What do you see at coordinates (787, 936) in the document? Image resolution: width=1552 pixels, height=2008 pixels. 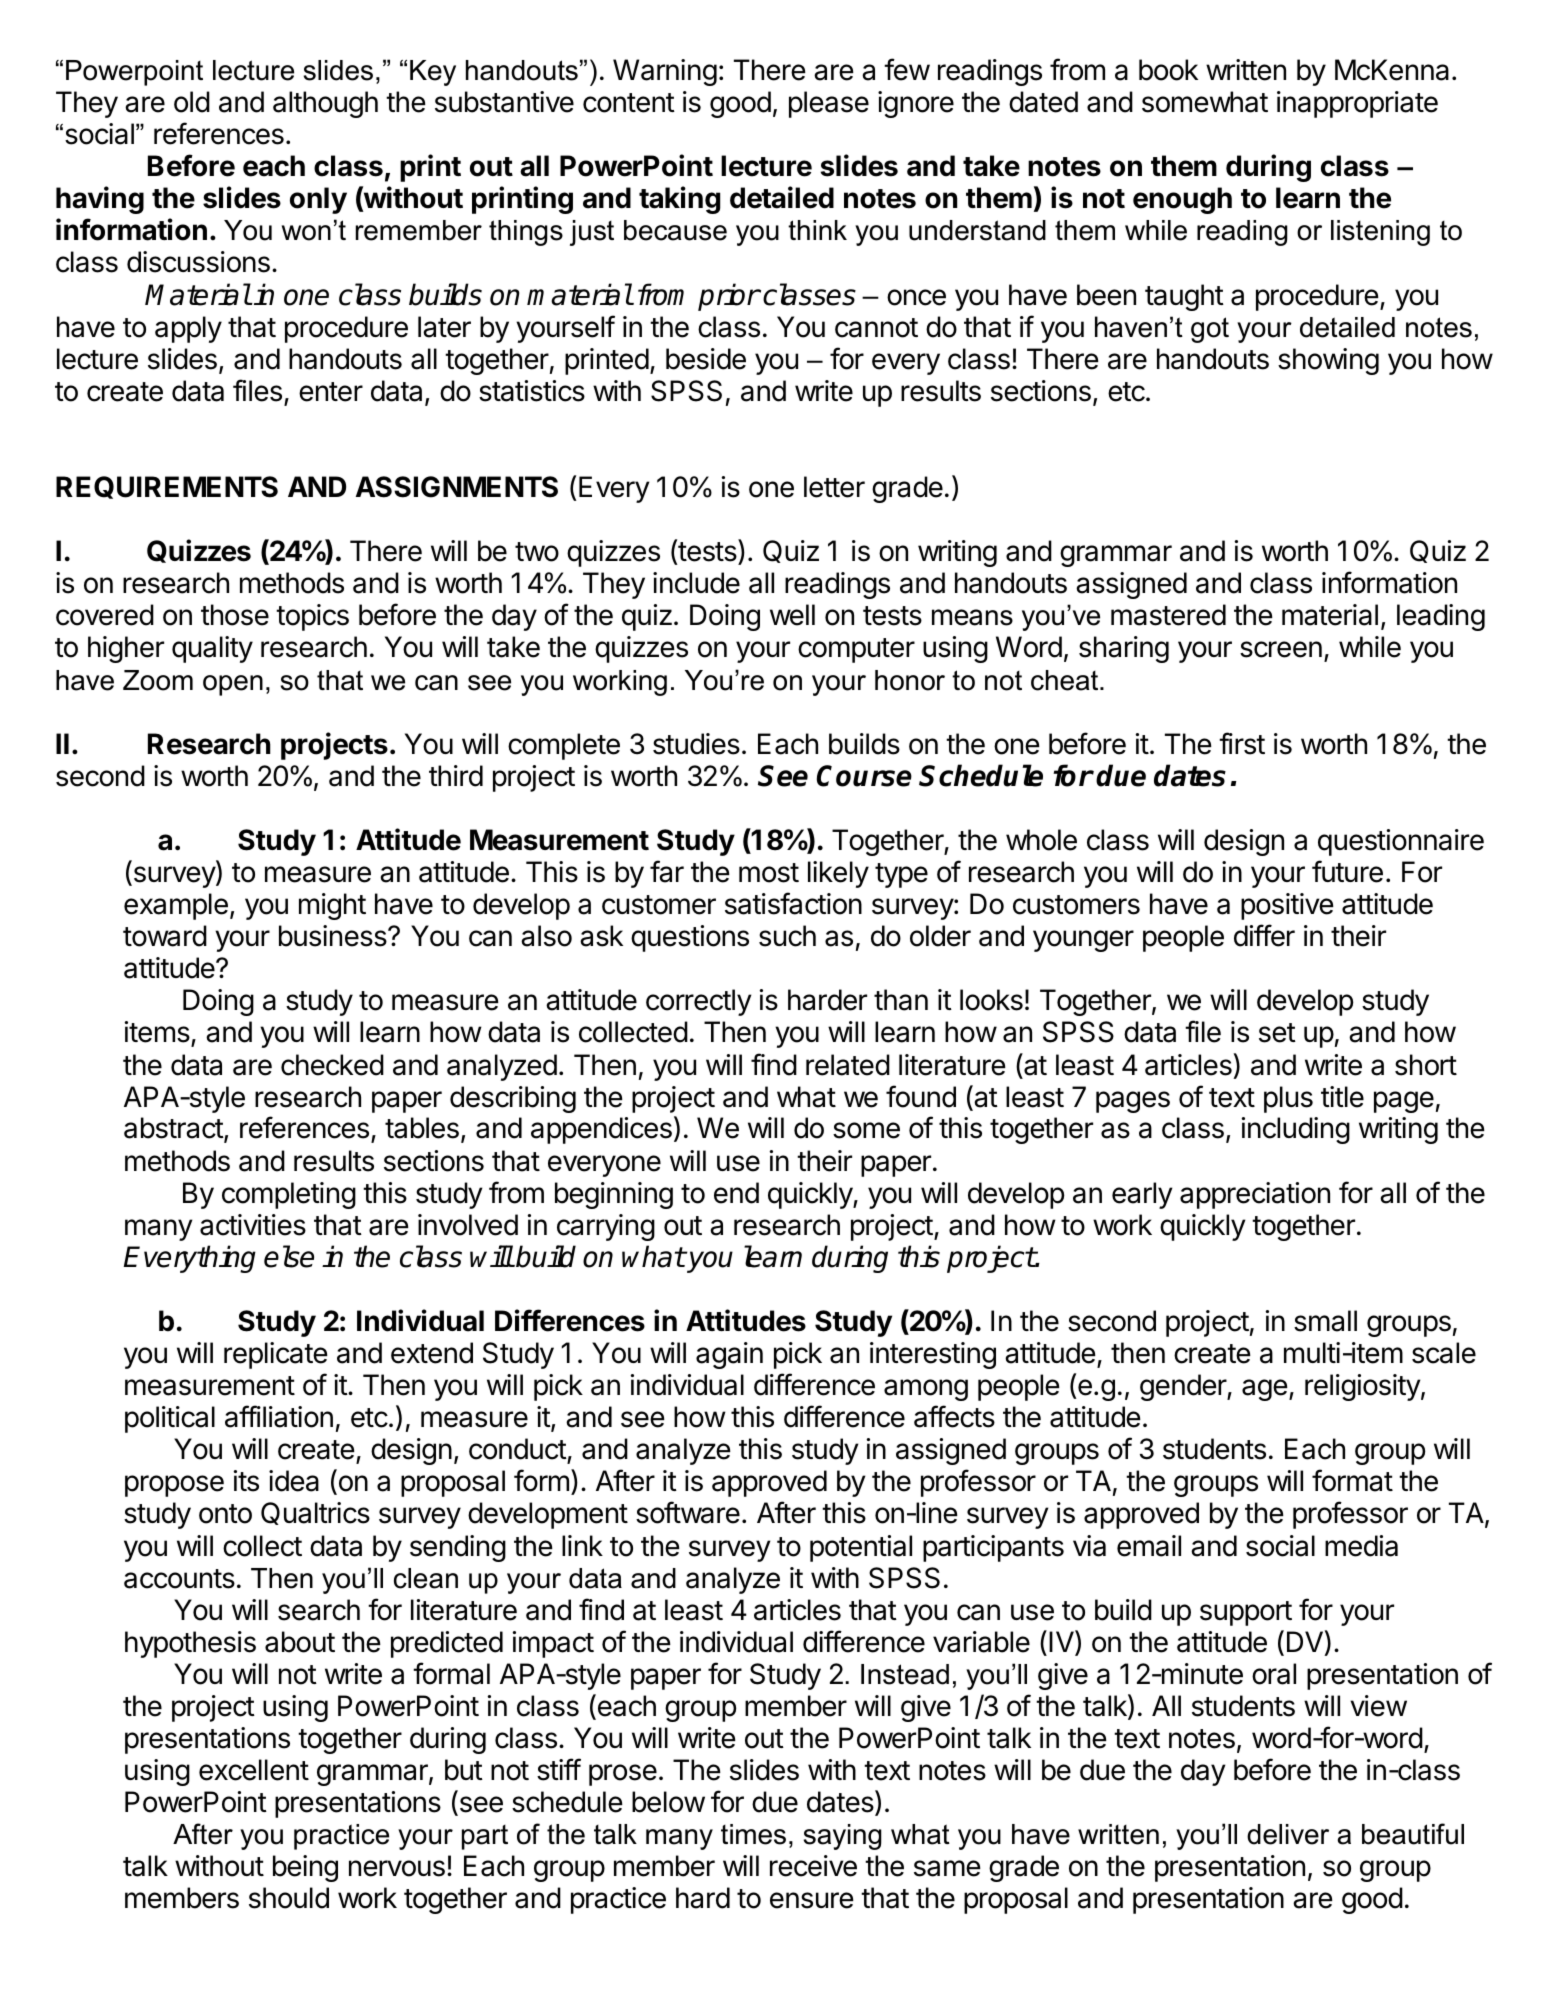 I see `such` at bounding box center [787, 936].
